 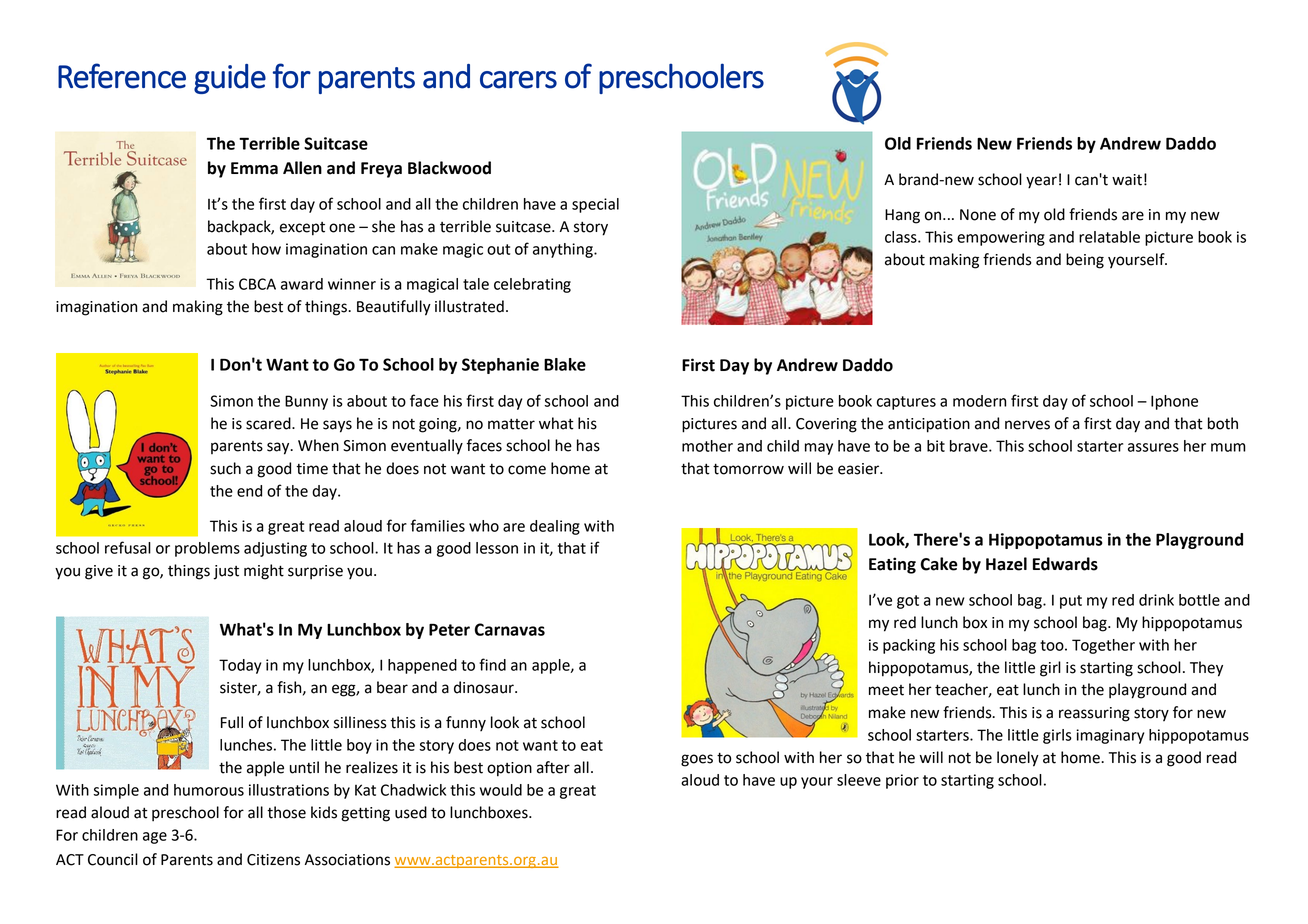 What do you see at coordinates (565, 364) in the screenshot?
I see `Blake` at bounding box center [565, 364].
